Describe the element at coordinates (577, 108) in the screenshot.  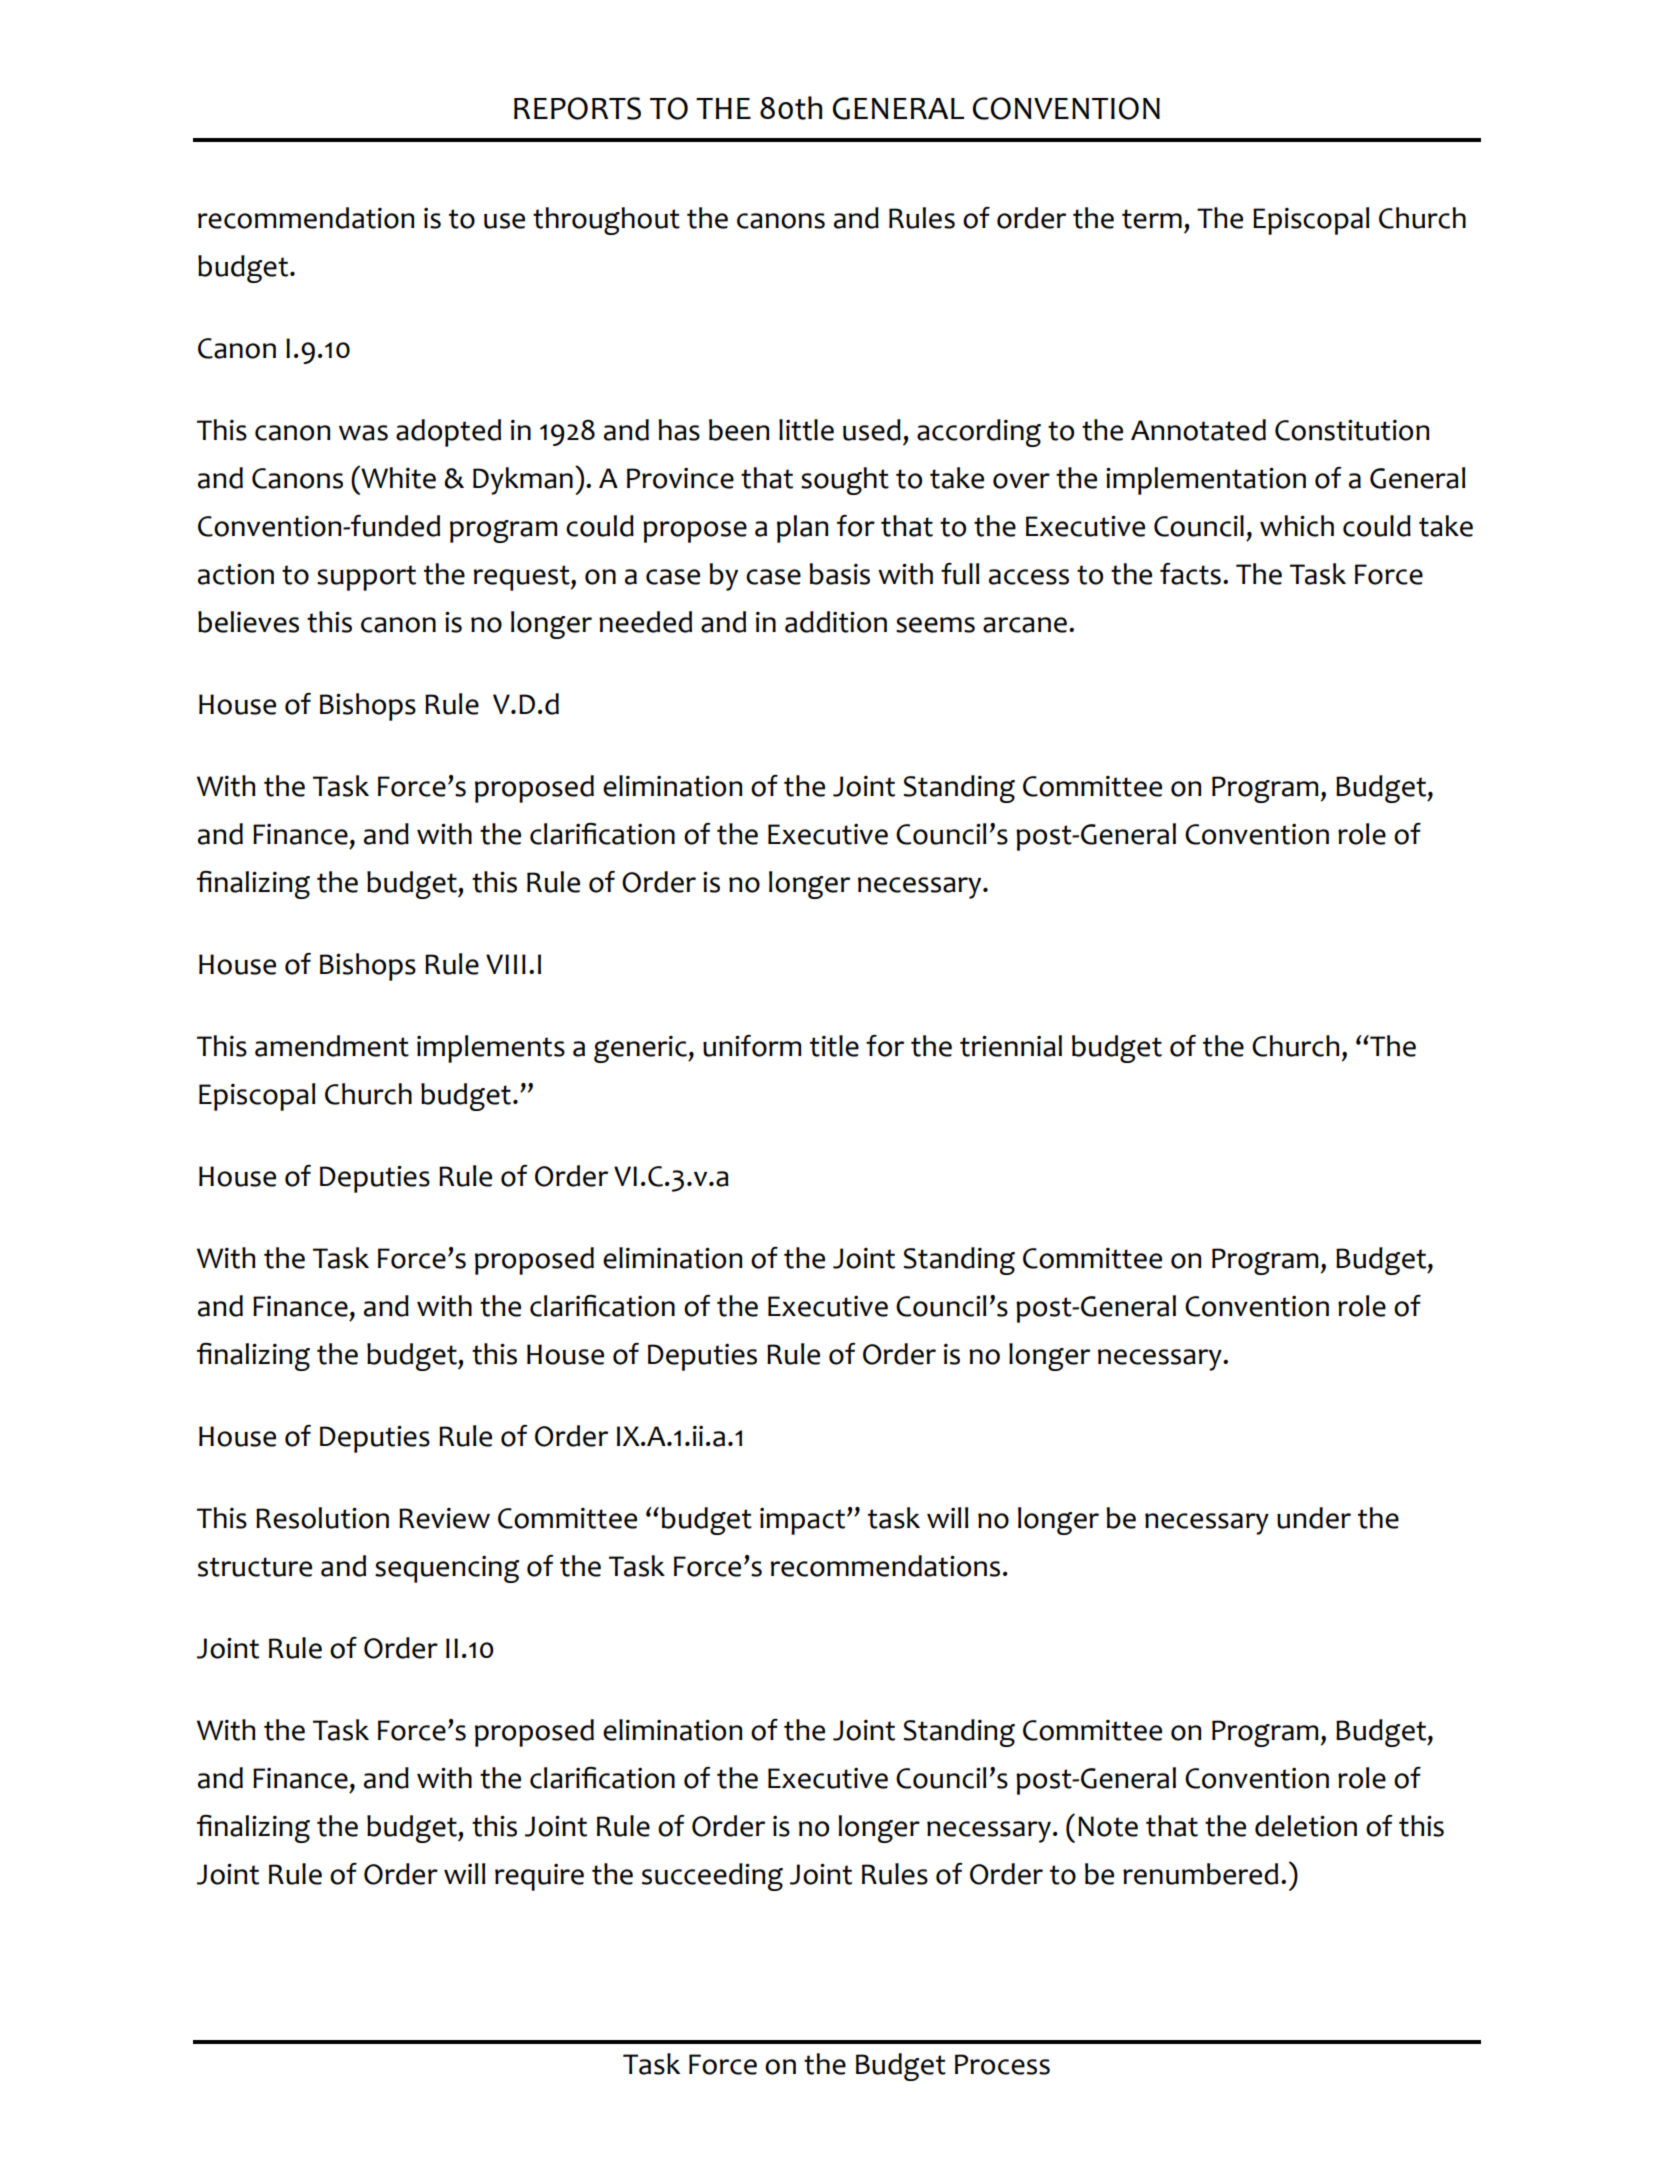
I see `REPORTS` at that location.
